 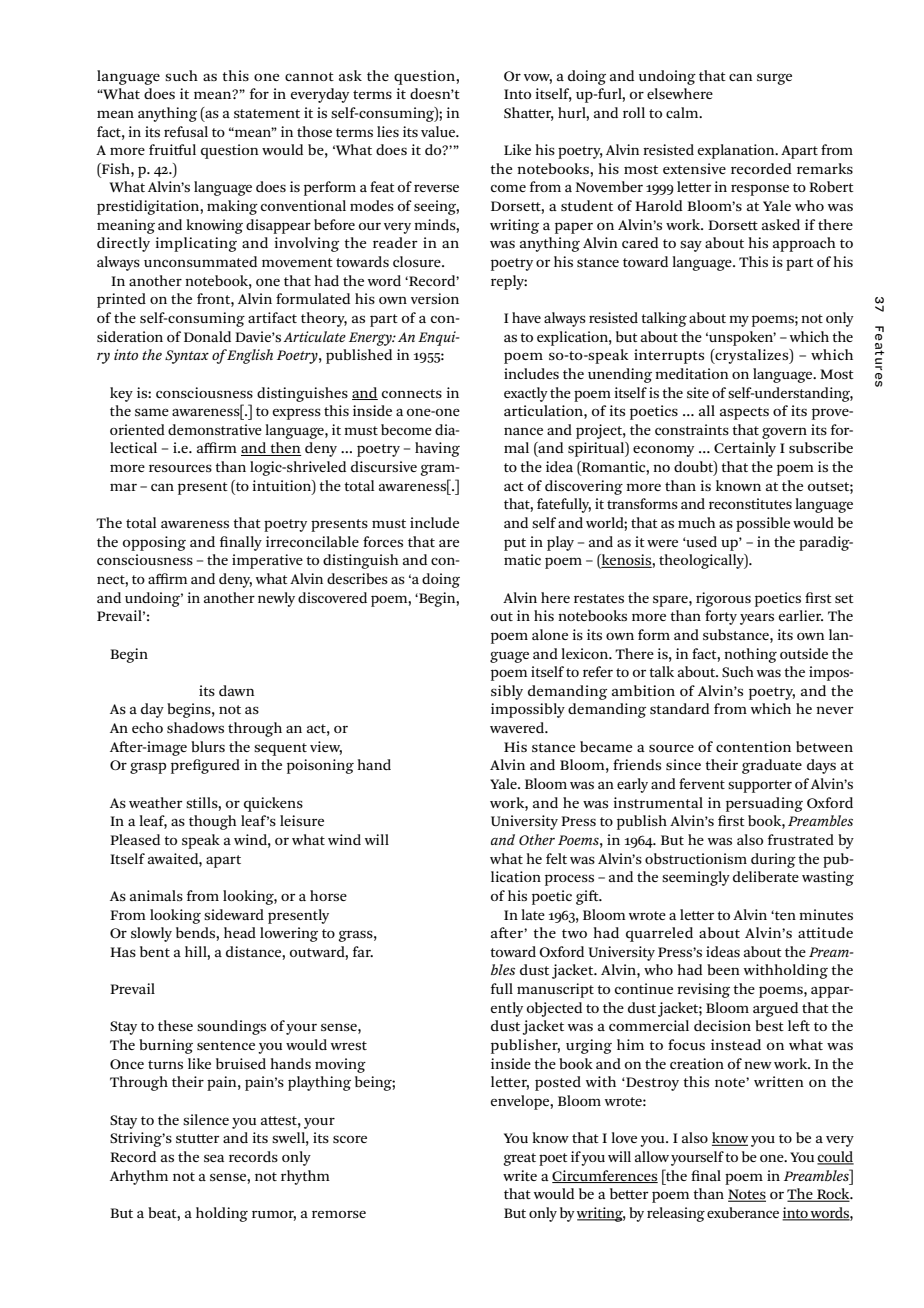 I want to click on write, so click(x=520, y=1175).
